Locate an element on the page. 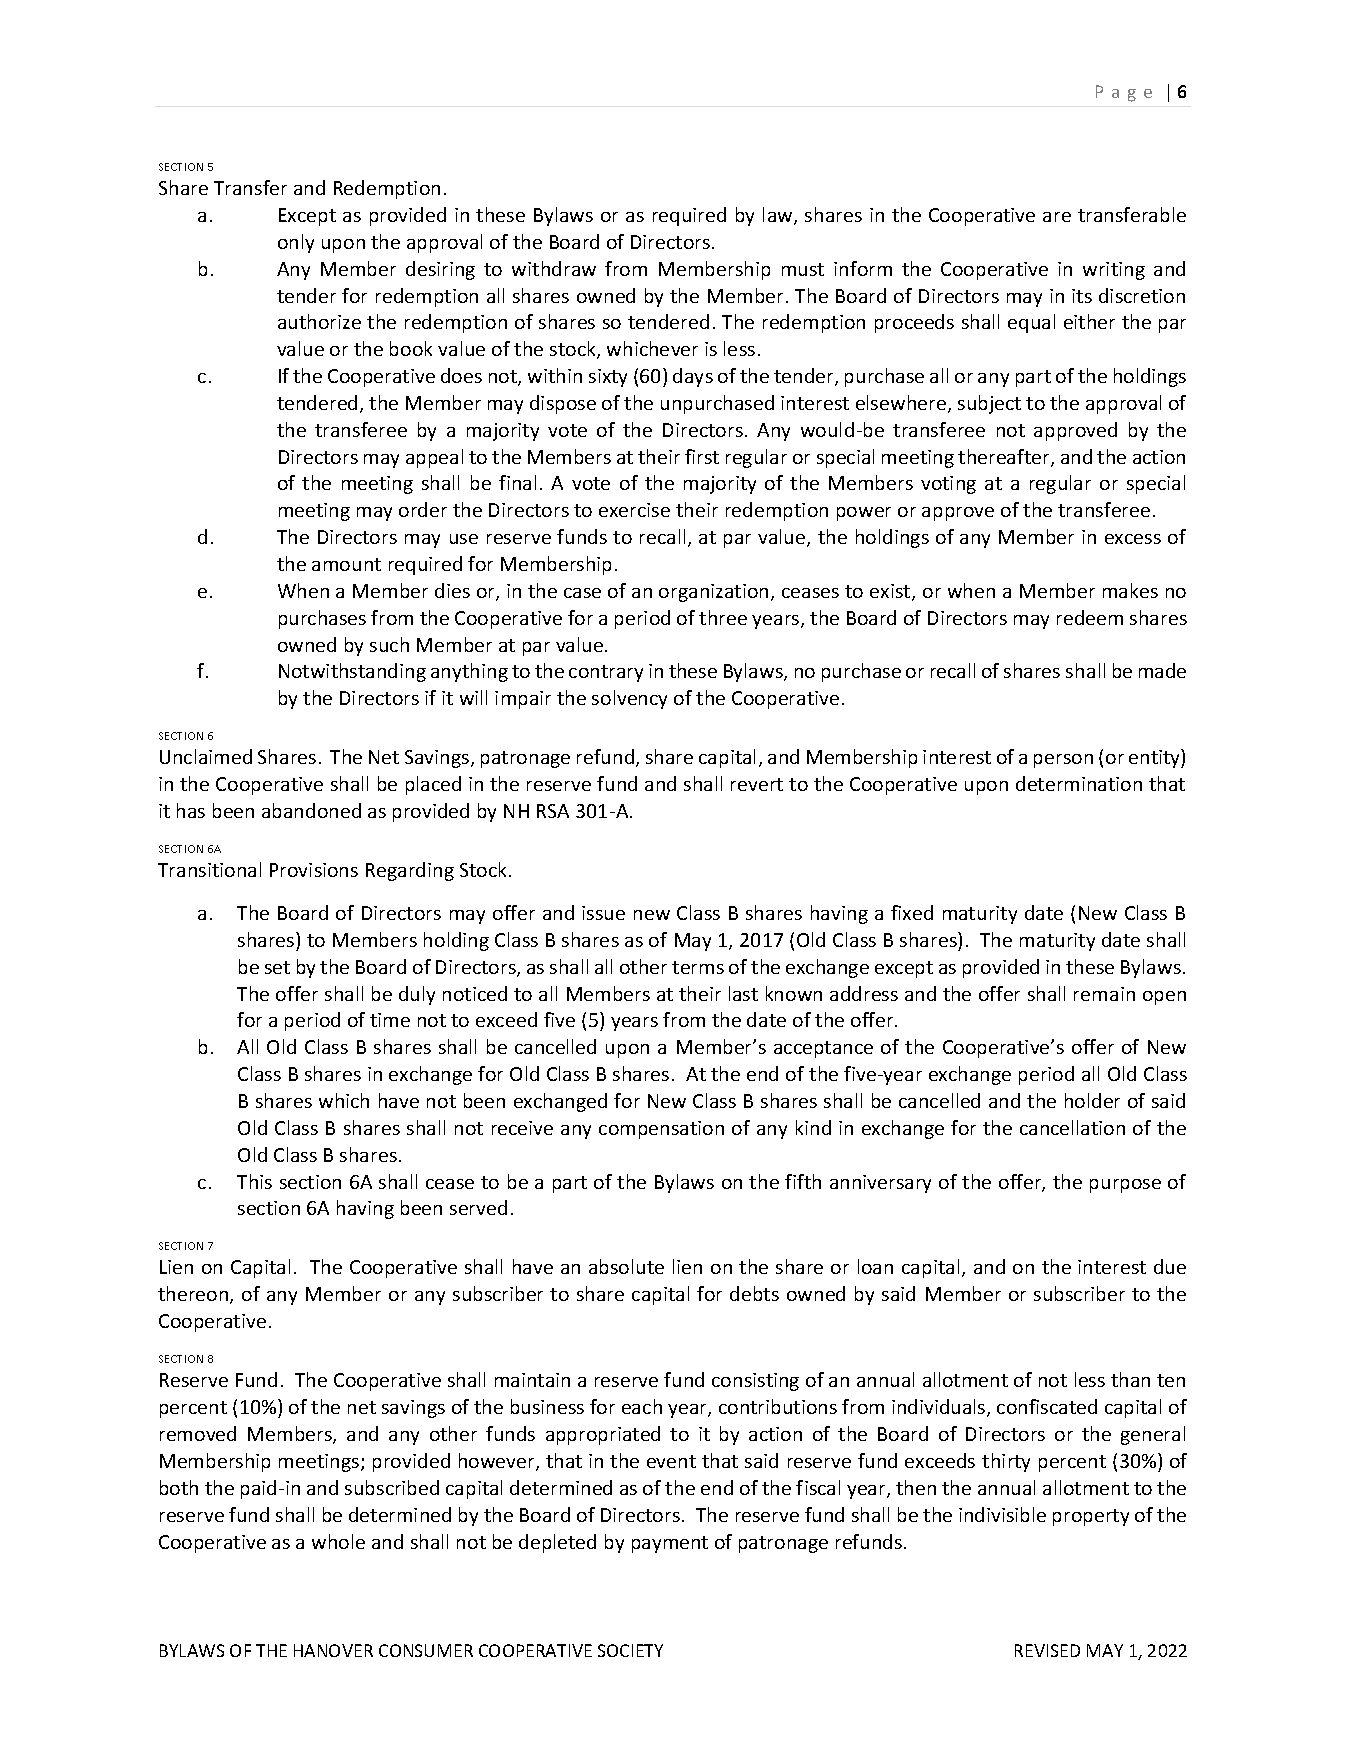 Image resolution: width=1346 pixels, height=1742 pixels. three is located at coordinates (723, 617).
